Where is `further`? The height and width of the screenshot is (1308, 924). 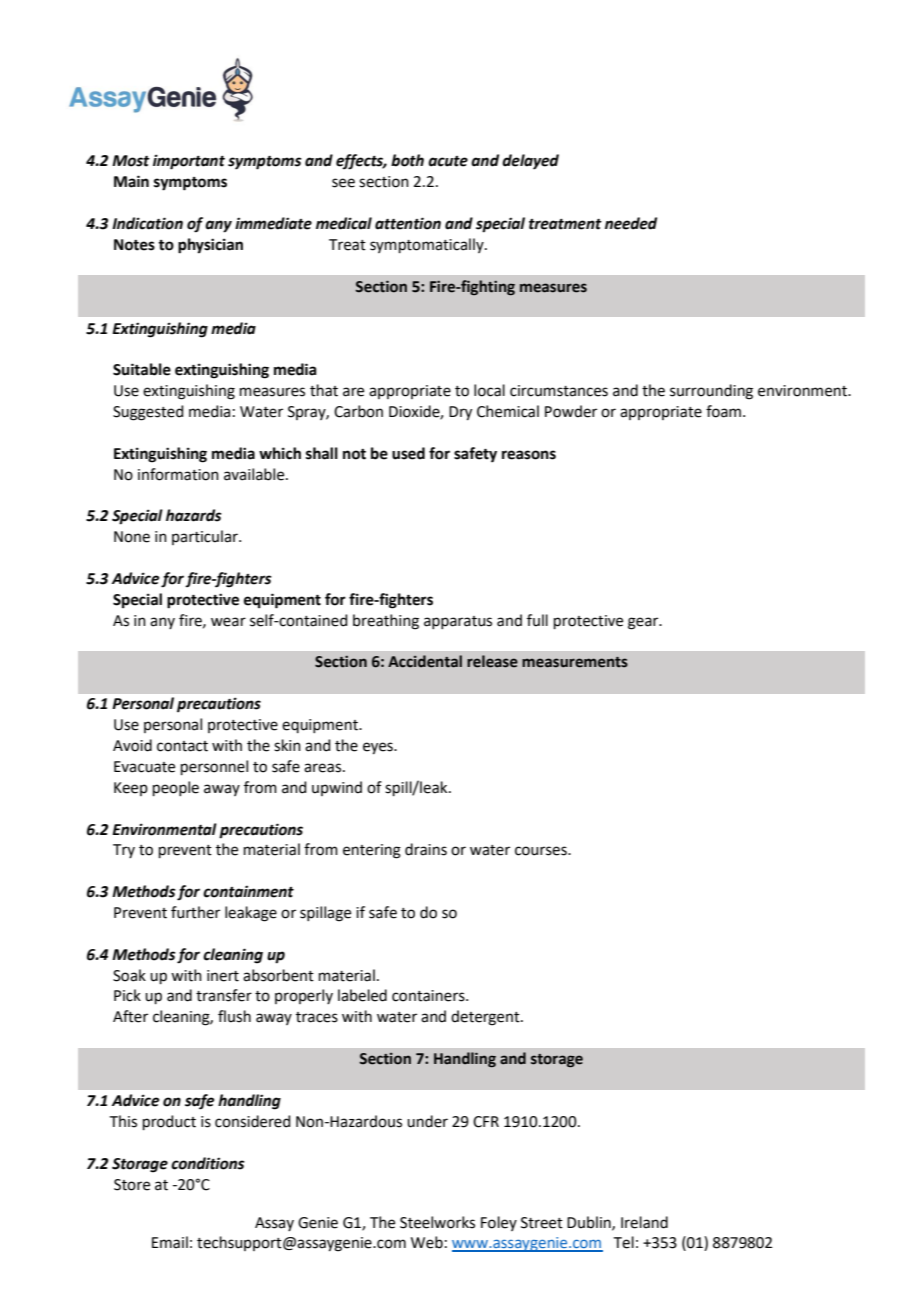 further is located at coordinates (195, 912).
